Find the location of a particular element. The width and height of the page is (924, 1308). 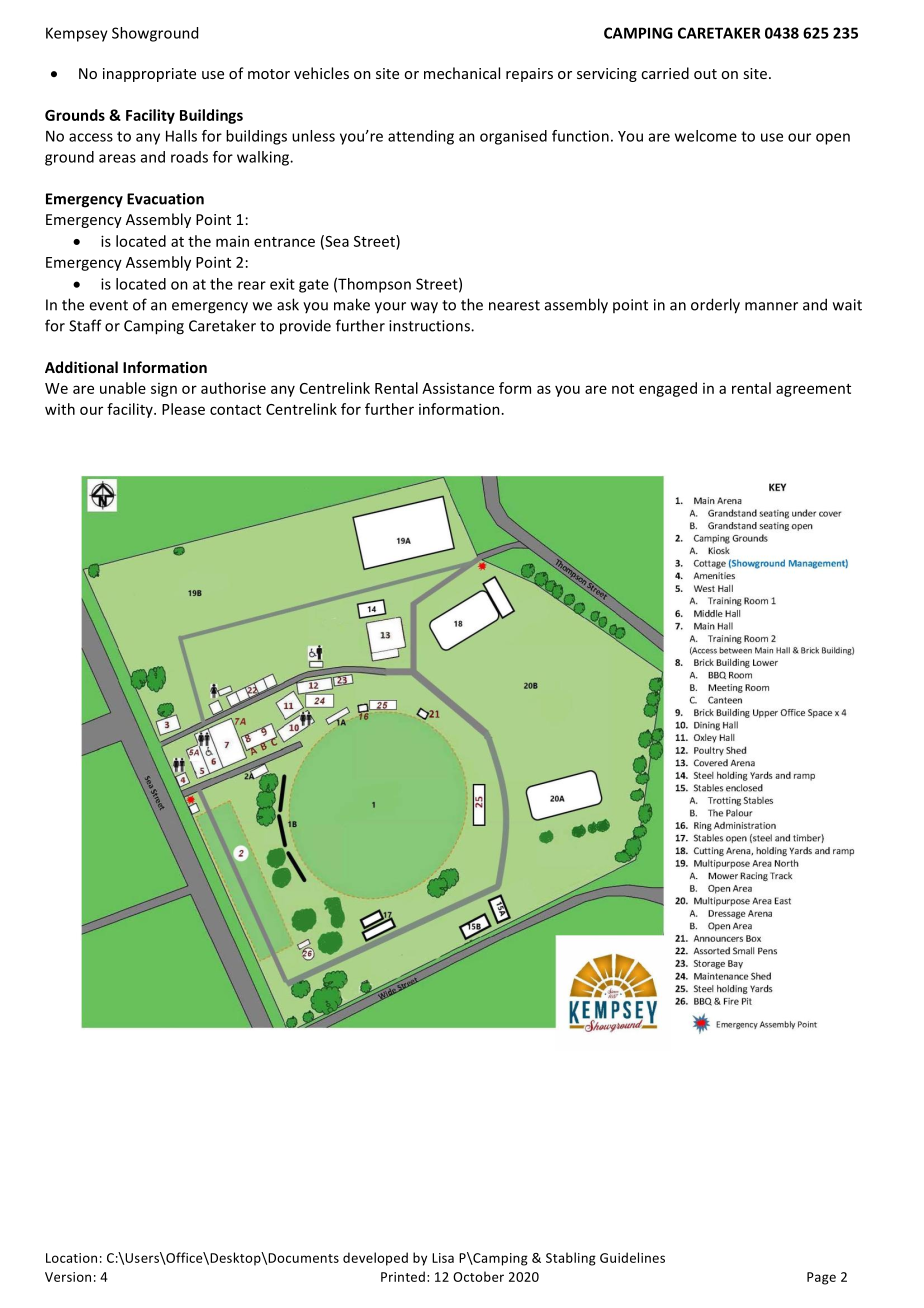

Location is located at coordinates (71, 1258).
